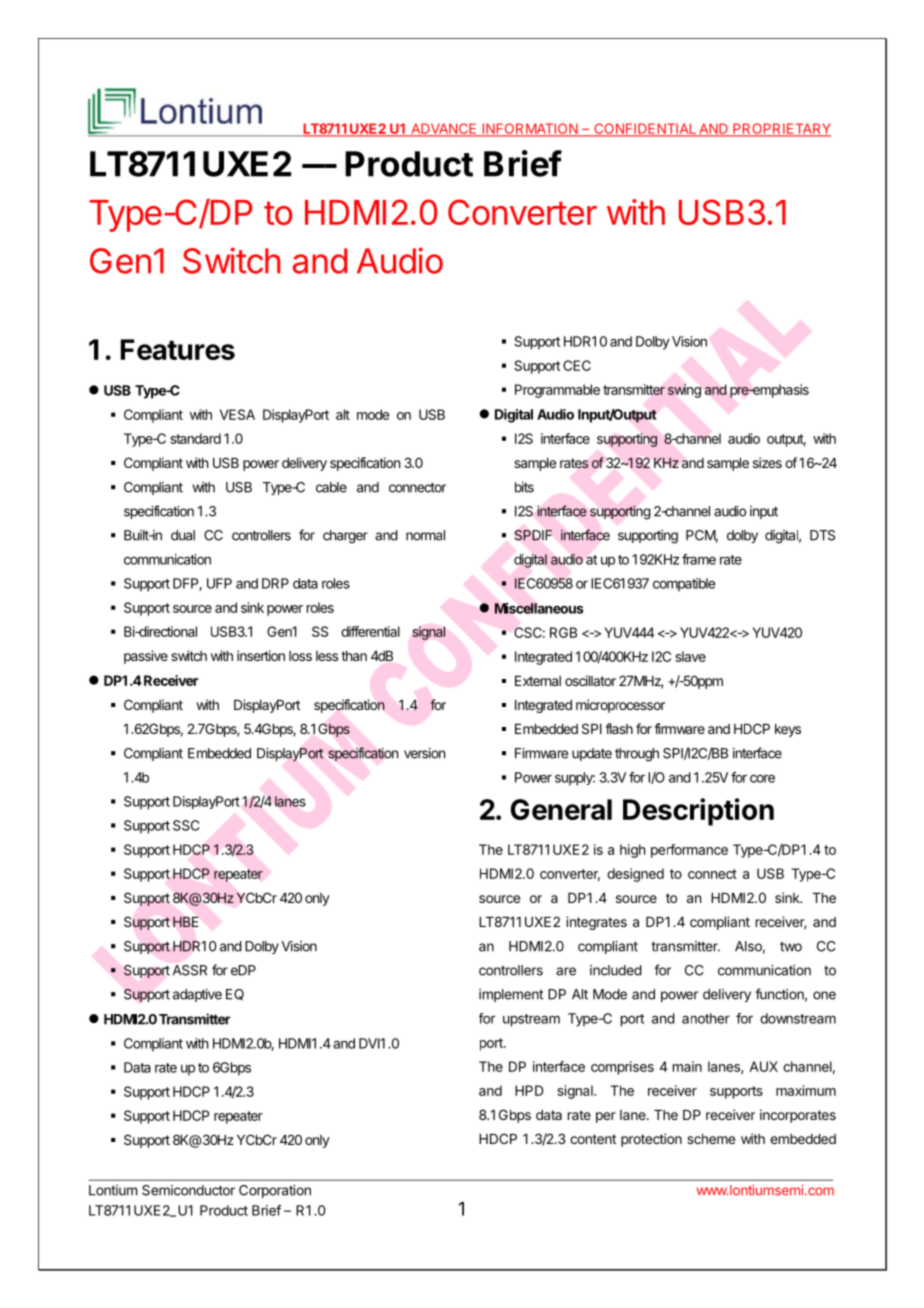 Image resolution: width=924 pixels, height=1308 pixels. Describe the element at coordinates (767, 462) in the screenshot. I see `sizes` at that location.
